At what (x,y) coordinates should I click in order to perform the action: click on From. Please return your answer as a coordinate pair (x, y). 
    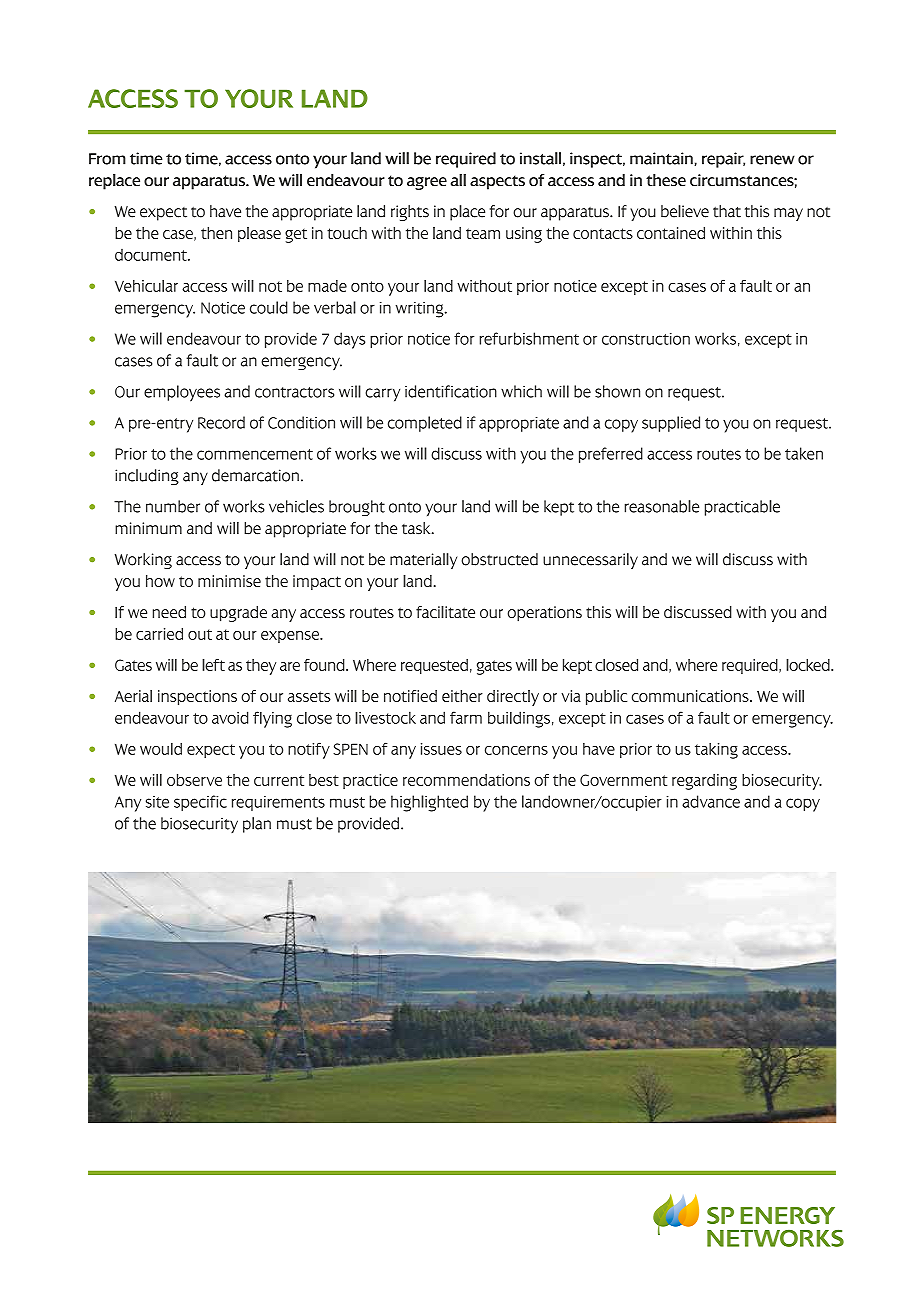
    Looking at the image, I should click on (107, 159).
